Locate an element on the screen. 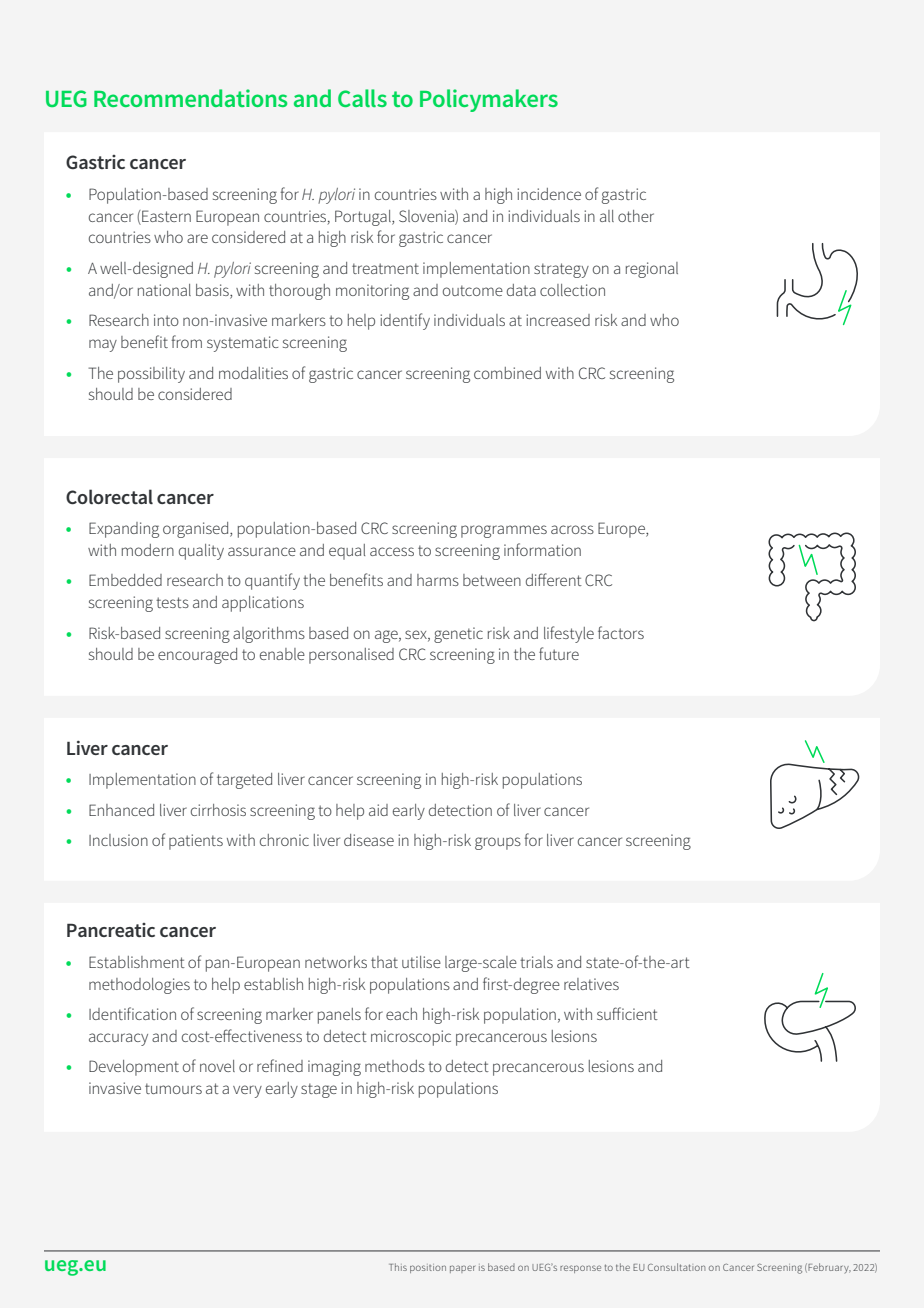  Recommendations is located at coordinates (190, 98).
